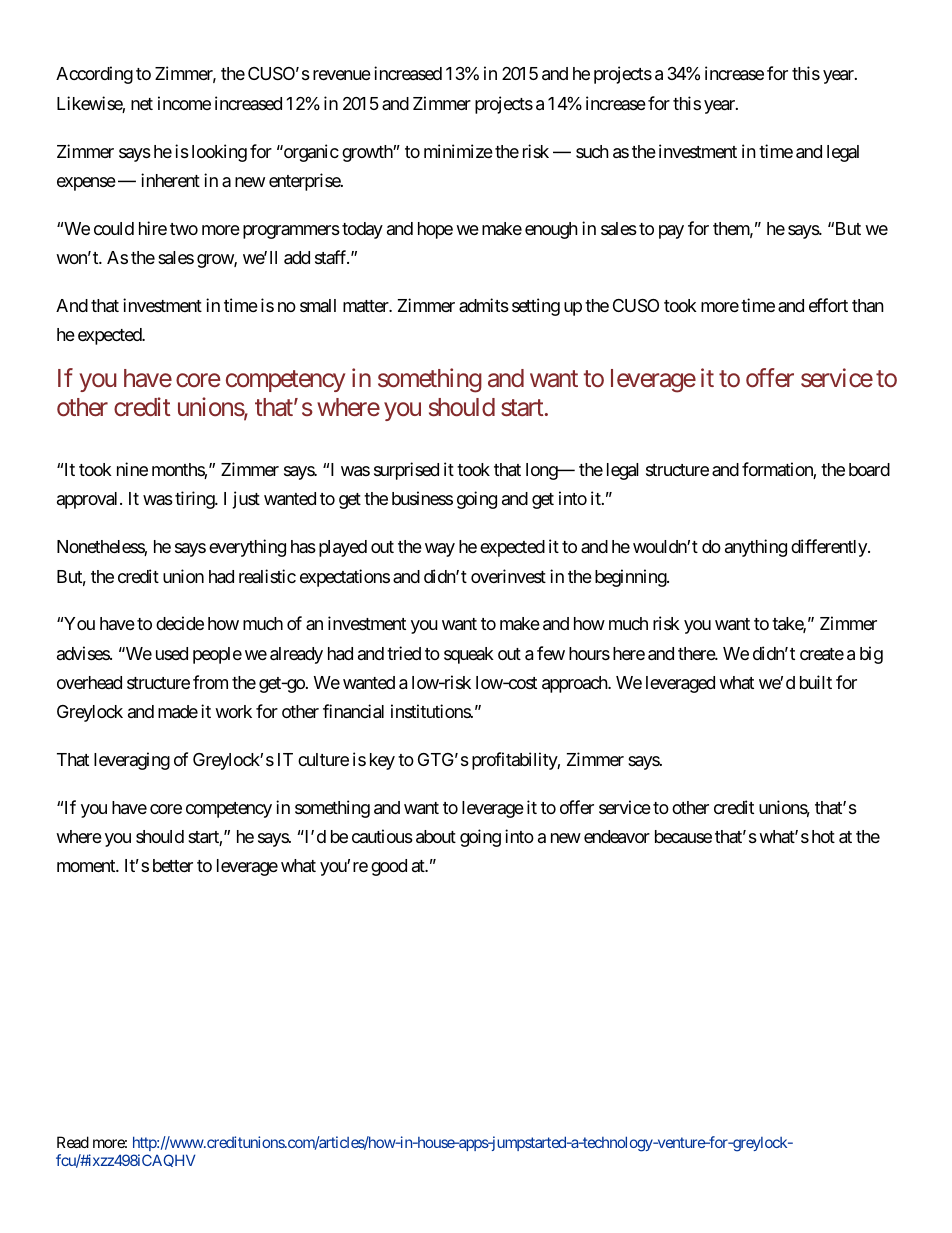 The height and width of the document is (1233, 952). What do you see at coordinates (592, 151) in the document?
I see `such` at bounding box center [592, 151].
